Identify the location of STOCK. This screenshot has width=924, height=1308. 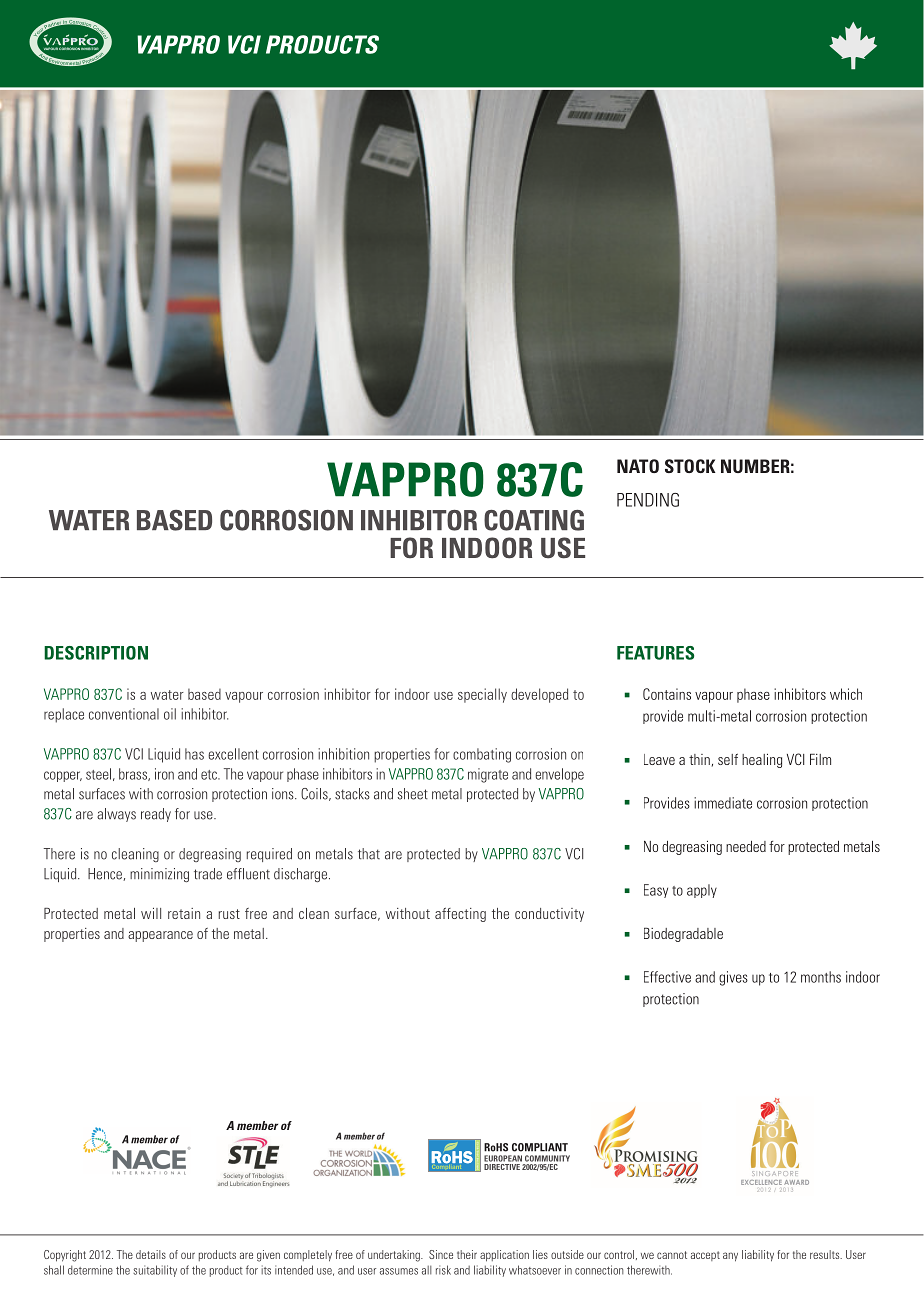
(690, 466).
